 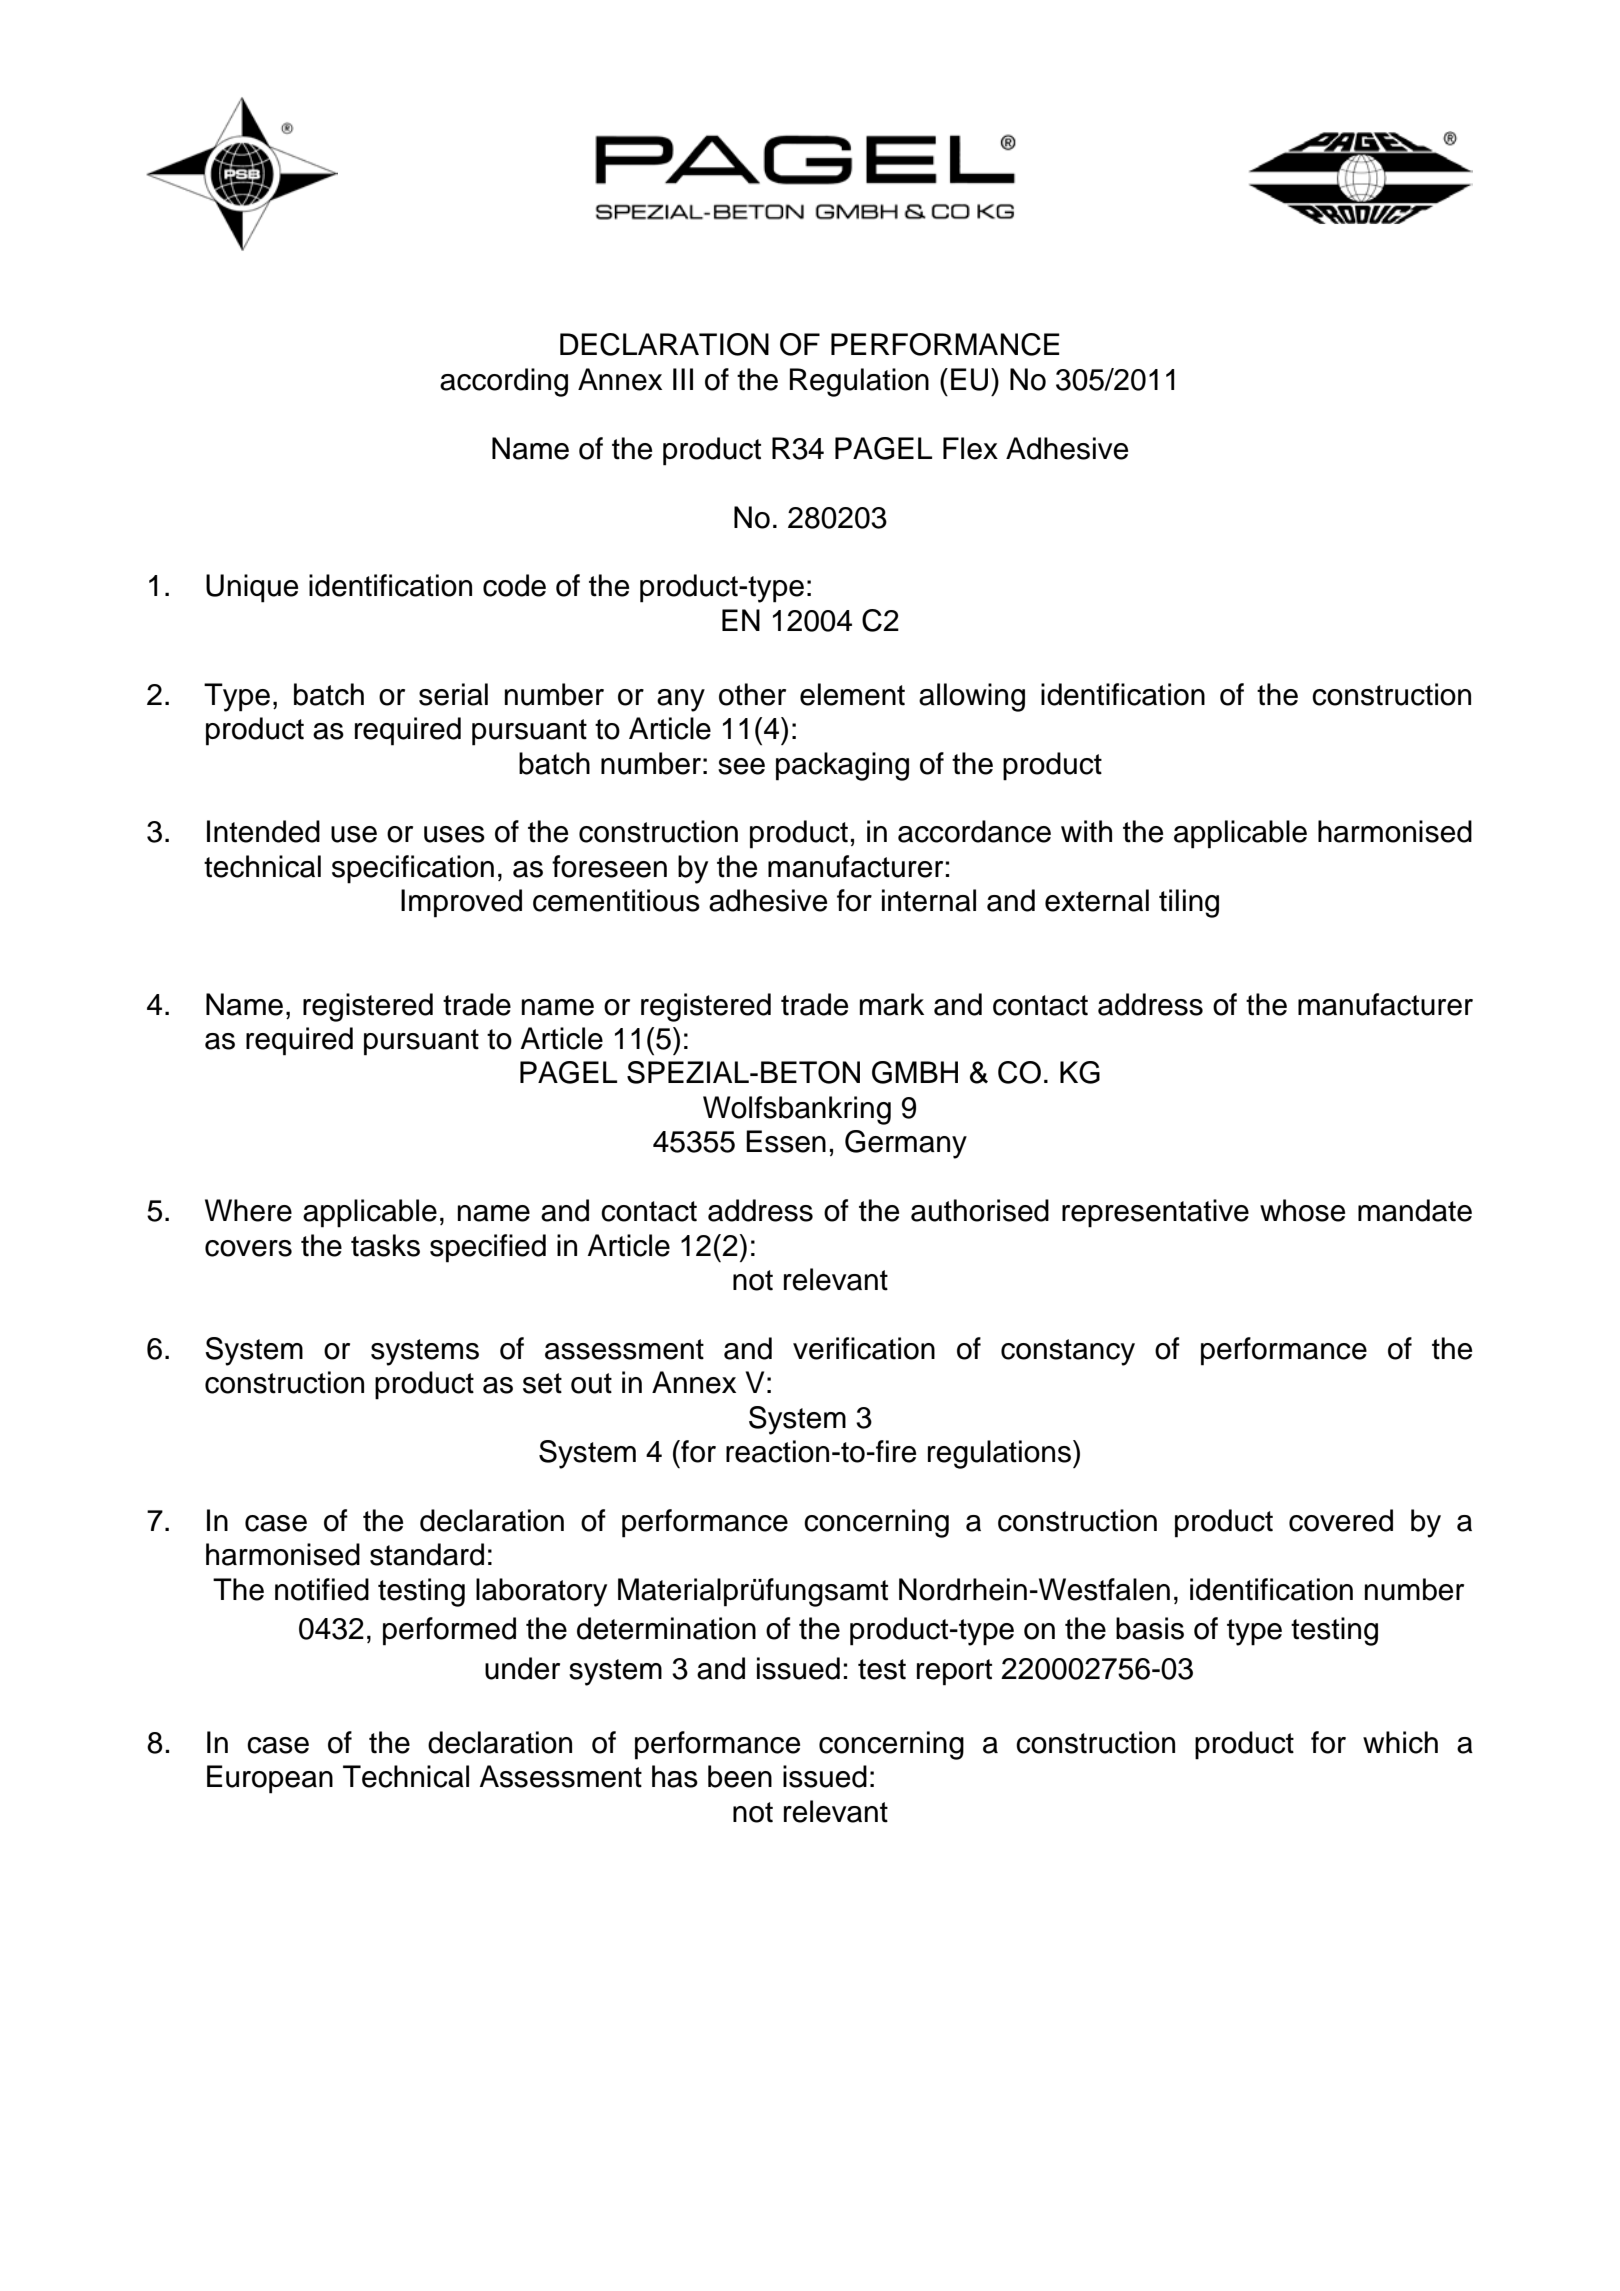 What do you see at coordinates (1400, 1742) in the document?
I see `which` at bounding box center [1400, 1742].
